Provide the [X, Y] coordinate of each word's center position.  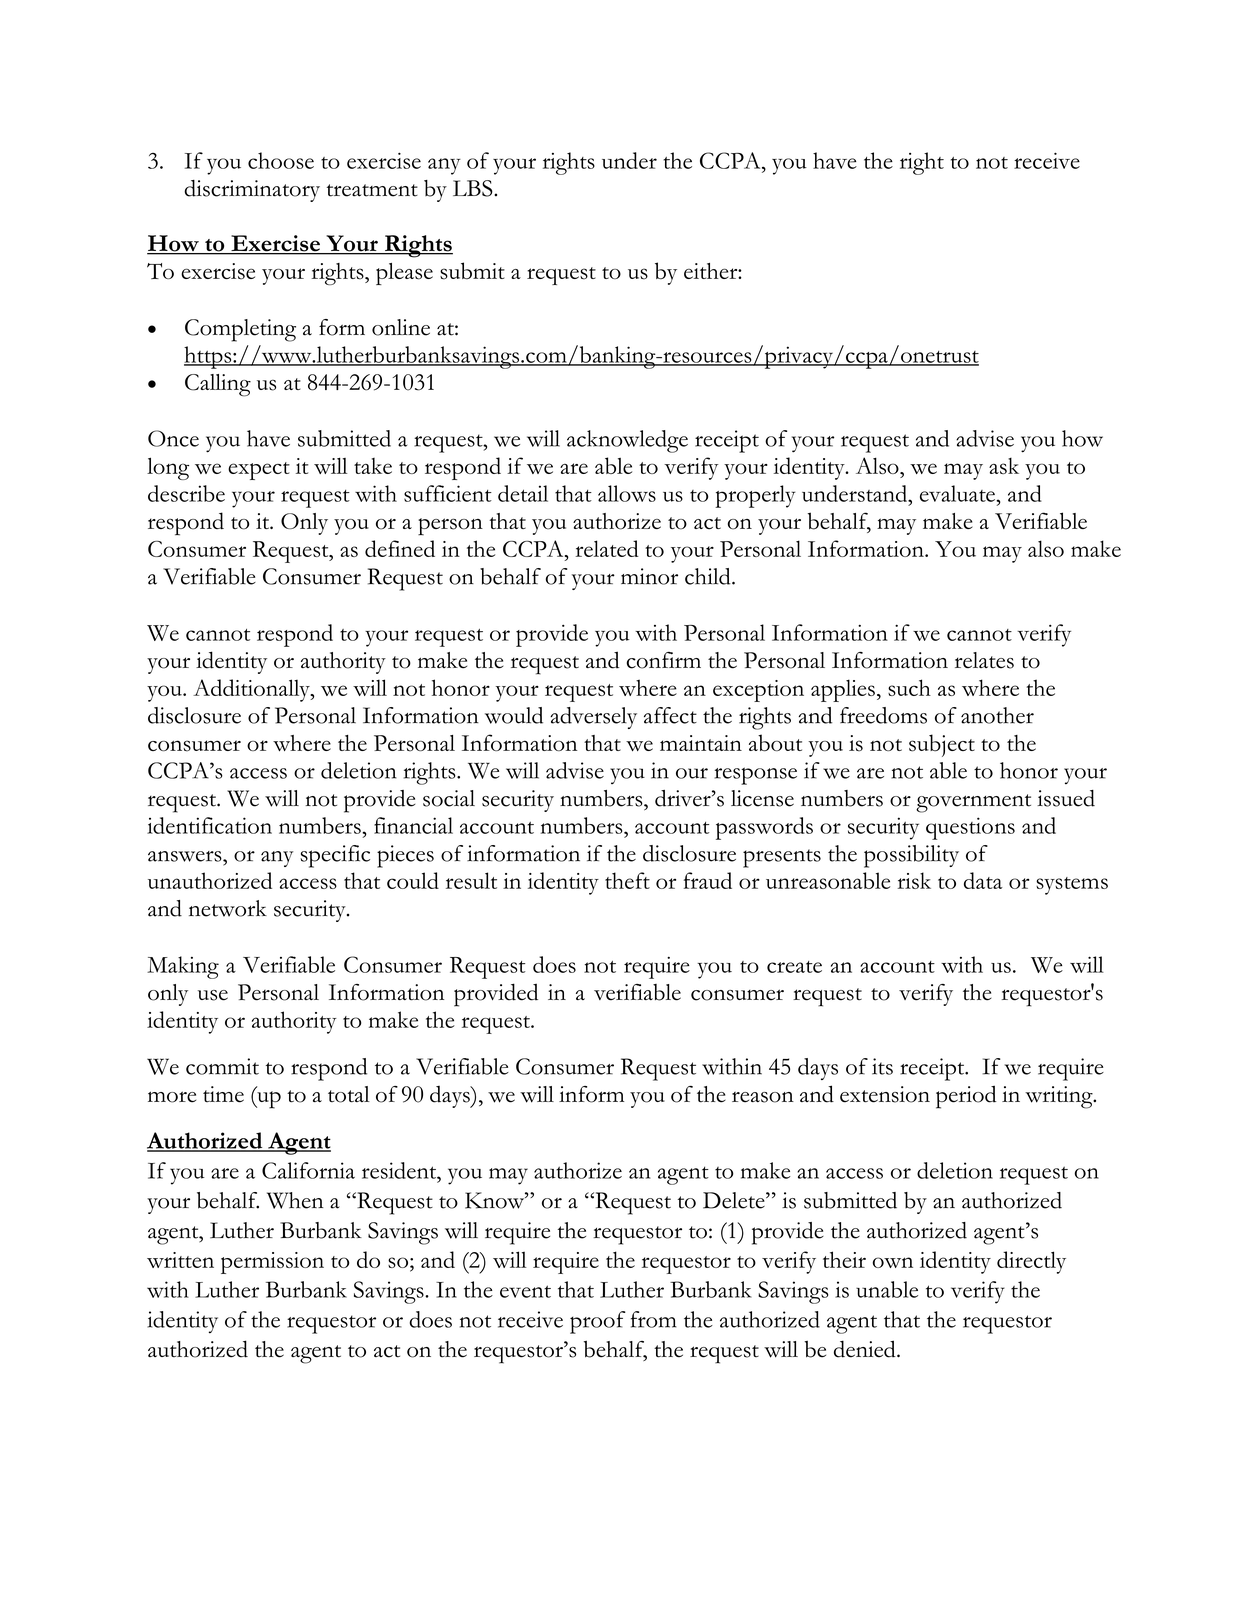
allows [627, 493]
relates [984, 660]
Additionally [252, 690]
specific [335, 856]
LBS [474, 188]
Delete [735, 1200]
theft [627, 880]
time [223, 1094]
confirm [664, 660]
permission [272, 1263]
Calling [218, 385]
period [966, 1097]
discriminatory [252, 191]
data [983, 880]
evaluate [958, 493]
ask [1004, 466]
